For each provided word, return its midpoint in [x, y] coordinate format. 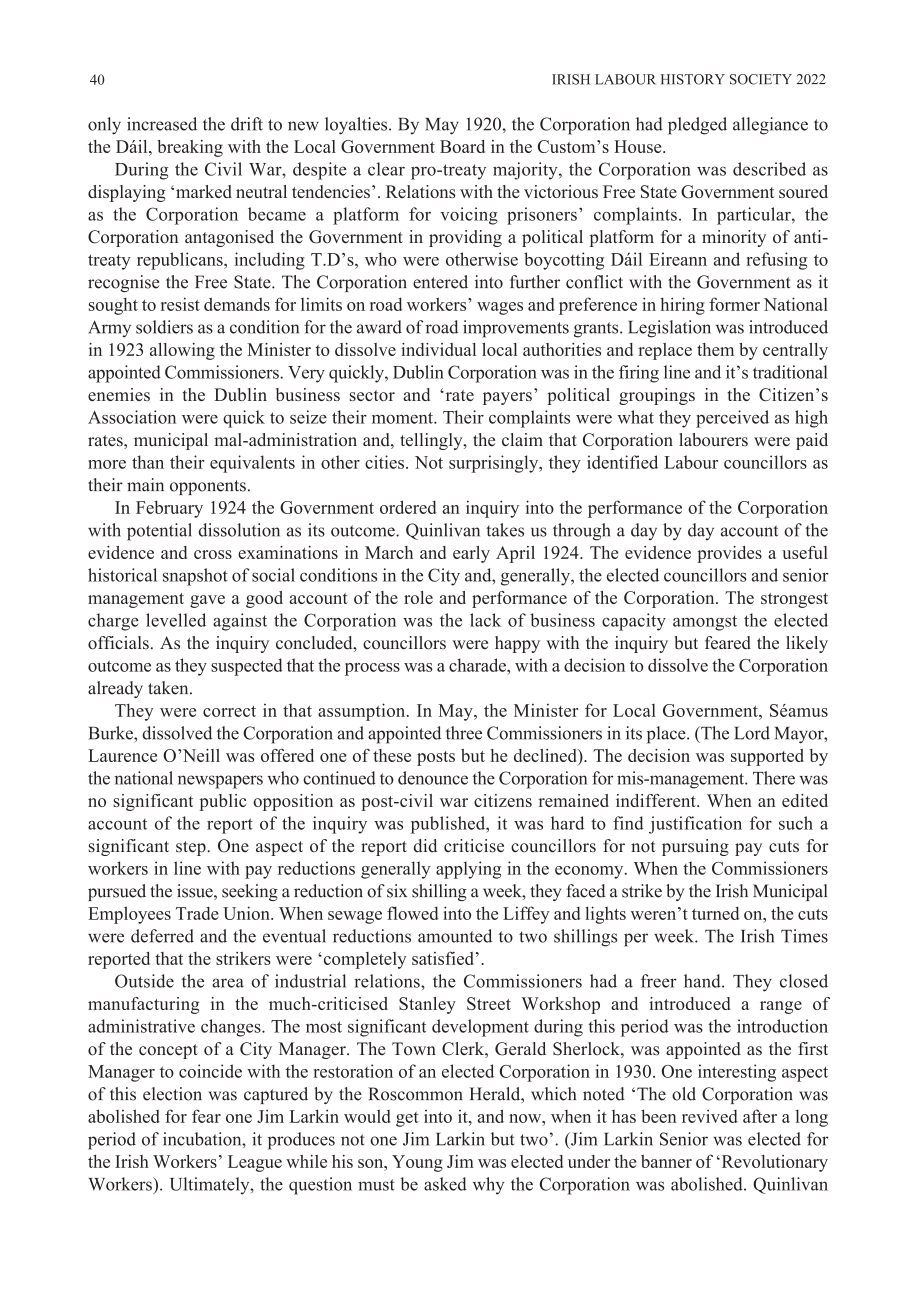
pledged [697, 126]
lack [485, 620]
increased [162, 124]
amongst [705, 623]
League [255, 1163]
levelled [176, 620]
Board [462, 146]
